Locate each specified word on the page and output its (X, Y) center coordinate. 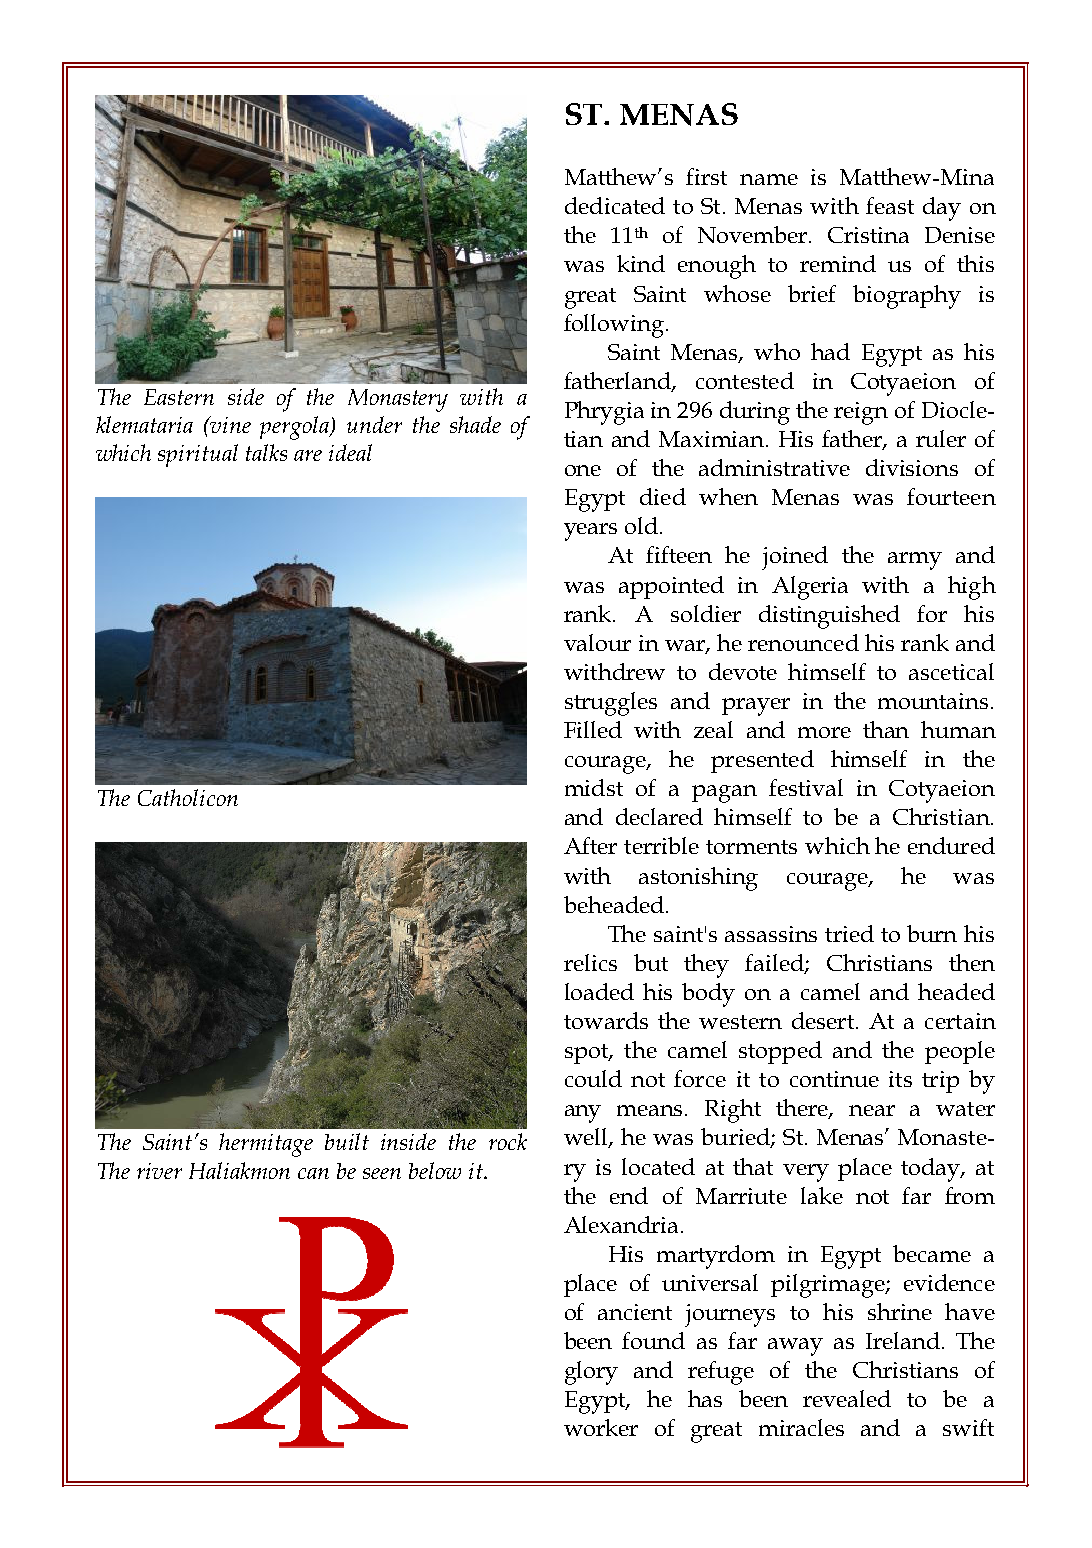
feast (890, 205)
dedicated (615, 205)
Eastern (179, 397)
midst (594, 787)
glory (591, 1373)
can (313, 1173)
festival (806, 787)
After (590, 845)
